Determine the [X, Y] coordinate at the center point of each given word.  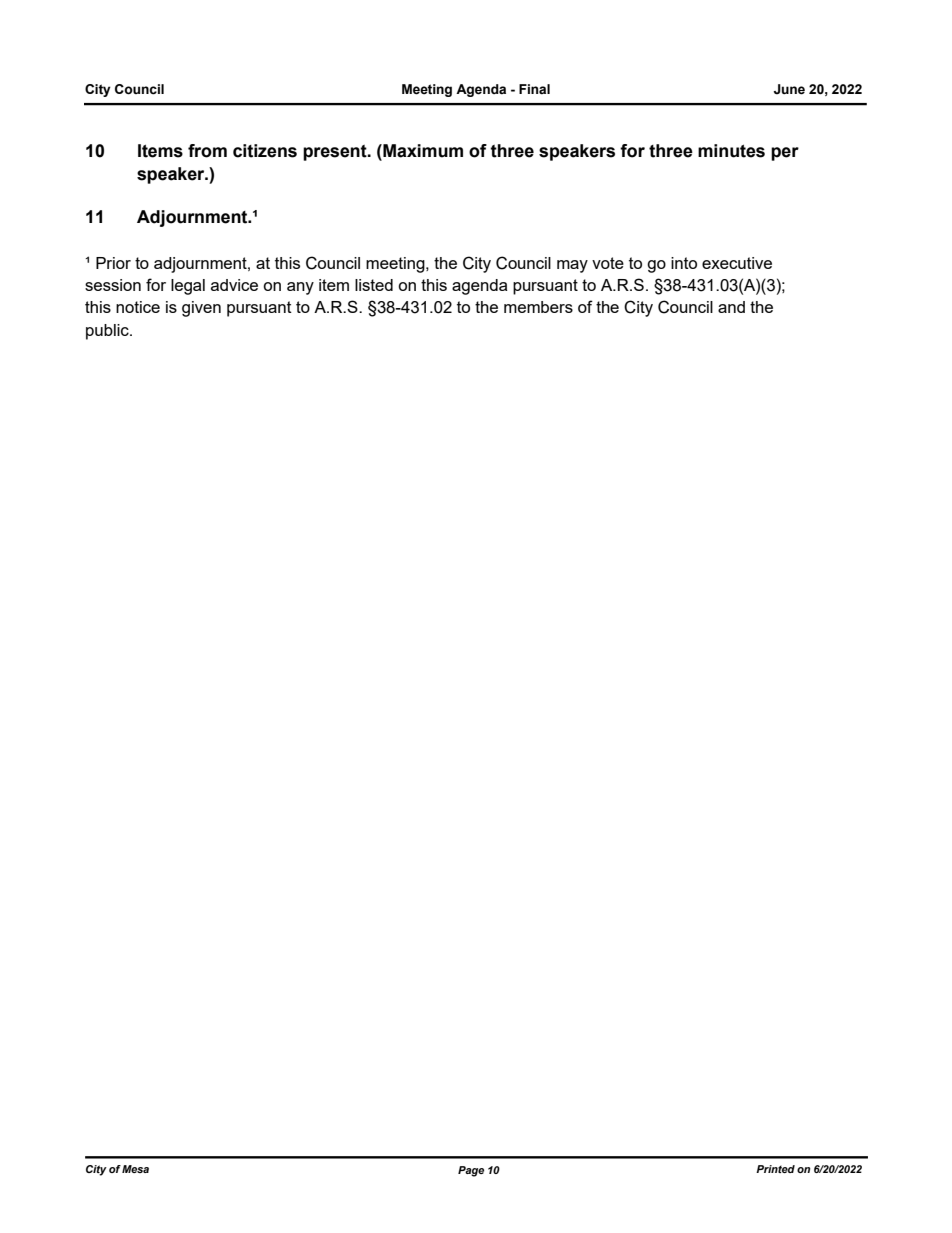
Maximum [422, 151]
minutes [731, 151]
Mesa [135, 1169]
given [201, 309]
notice [138, 307]
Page [471, 1171]
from [207, 151]
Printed [775, 1169]
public [108, 332]
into [684, 263]
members [538, 307]
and [731, 307]
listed [374, 285]
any [300, 288]
